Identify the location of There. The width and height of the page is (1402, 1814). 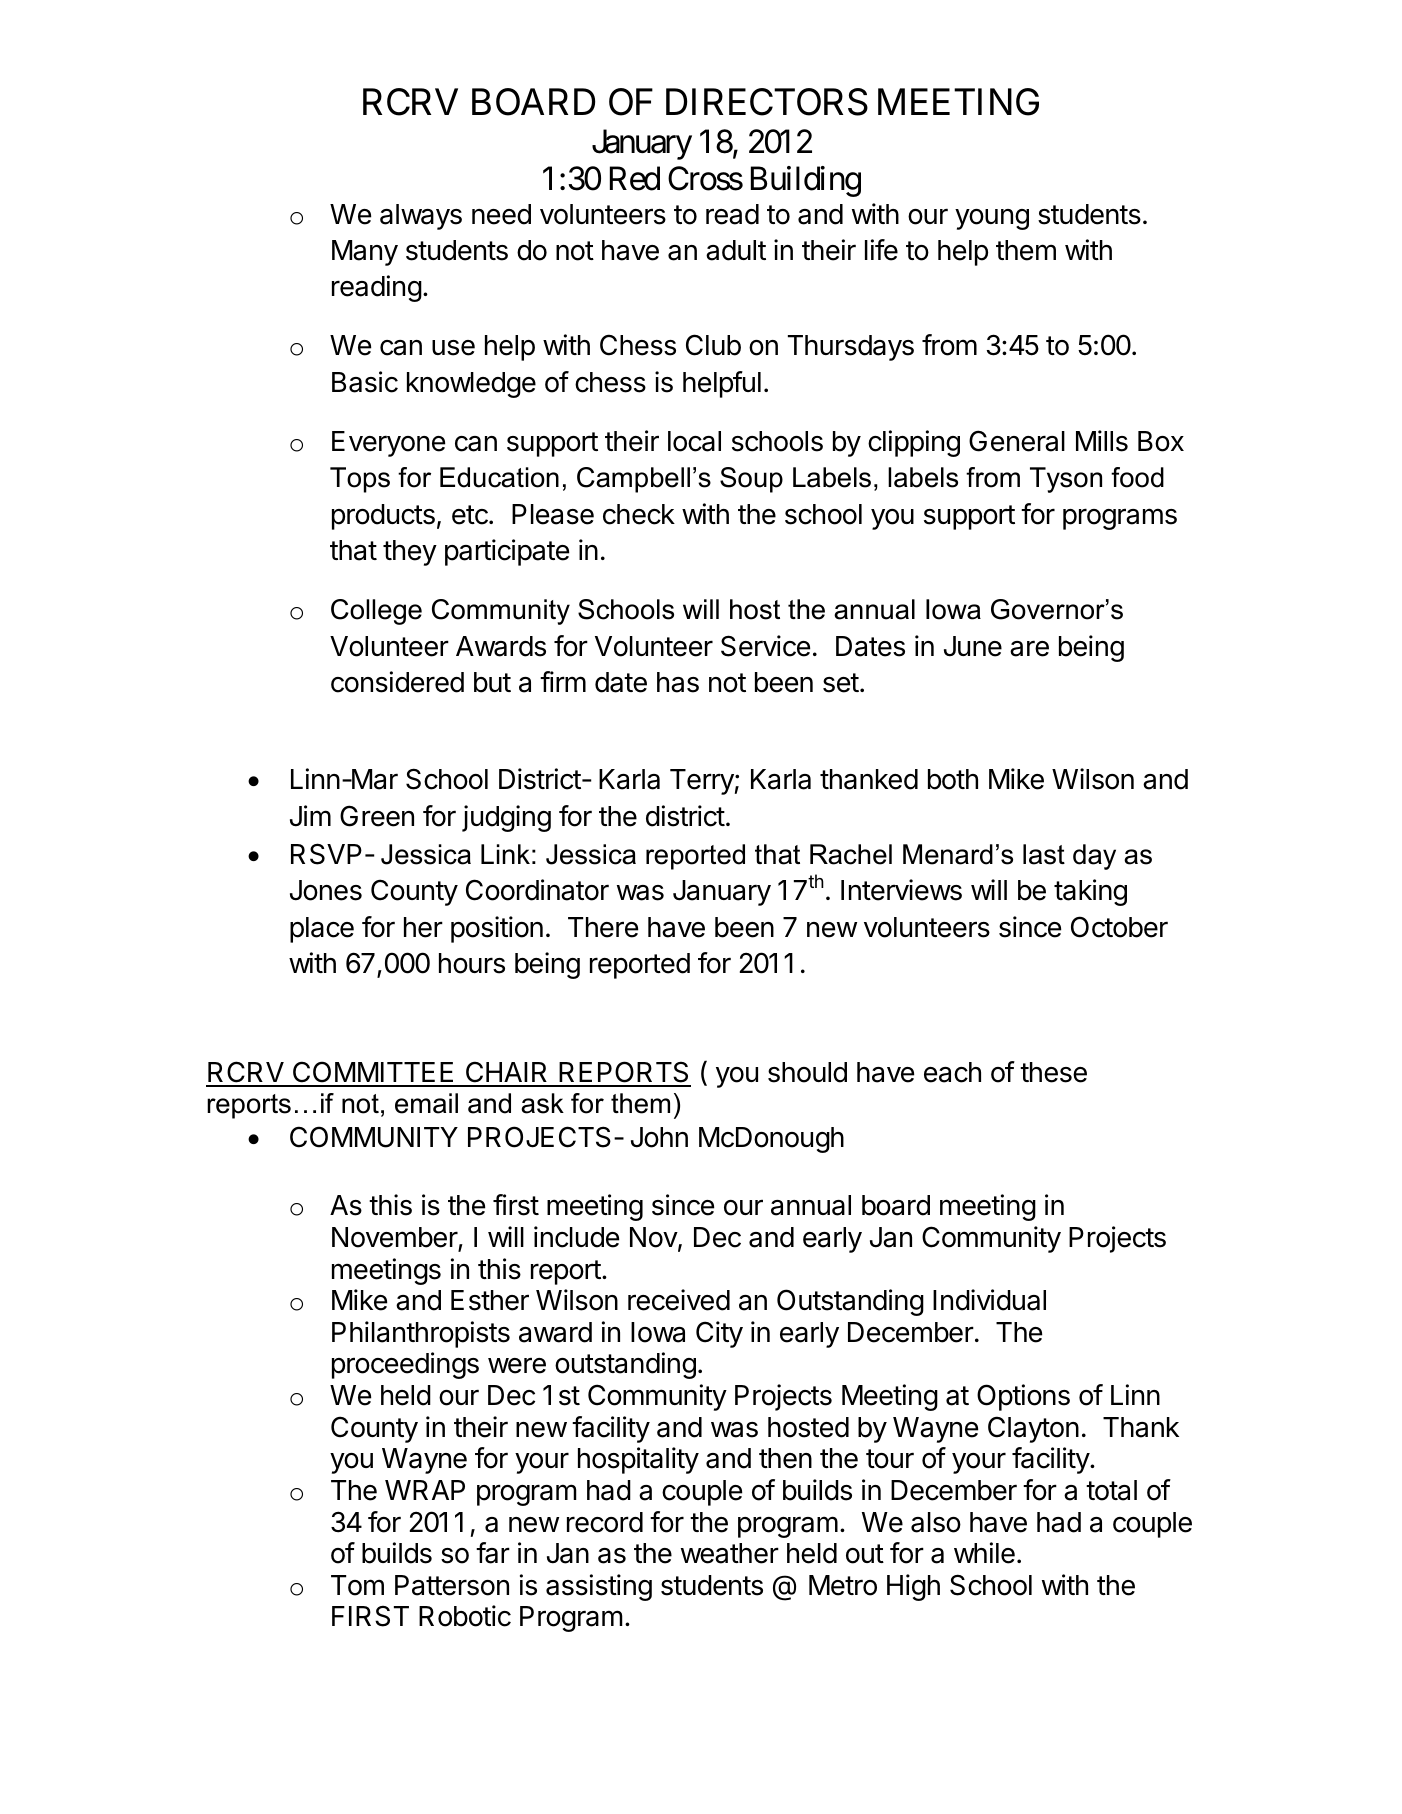
(603, 927).
